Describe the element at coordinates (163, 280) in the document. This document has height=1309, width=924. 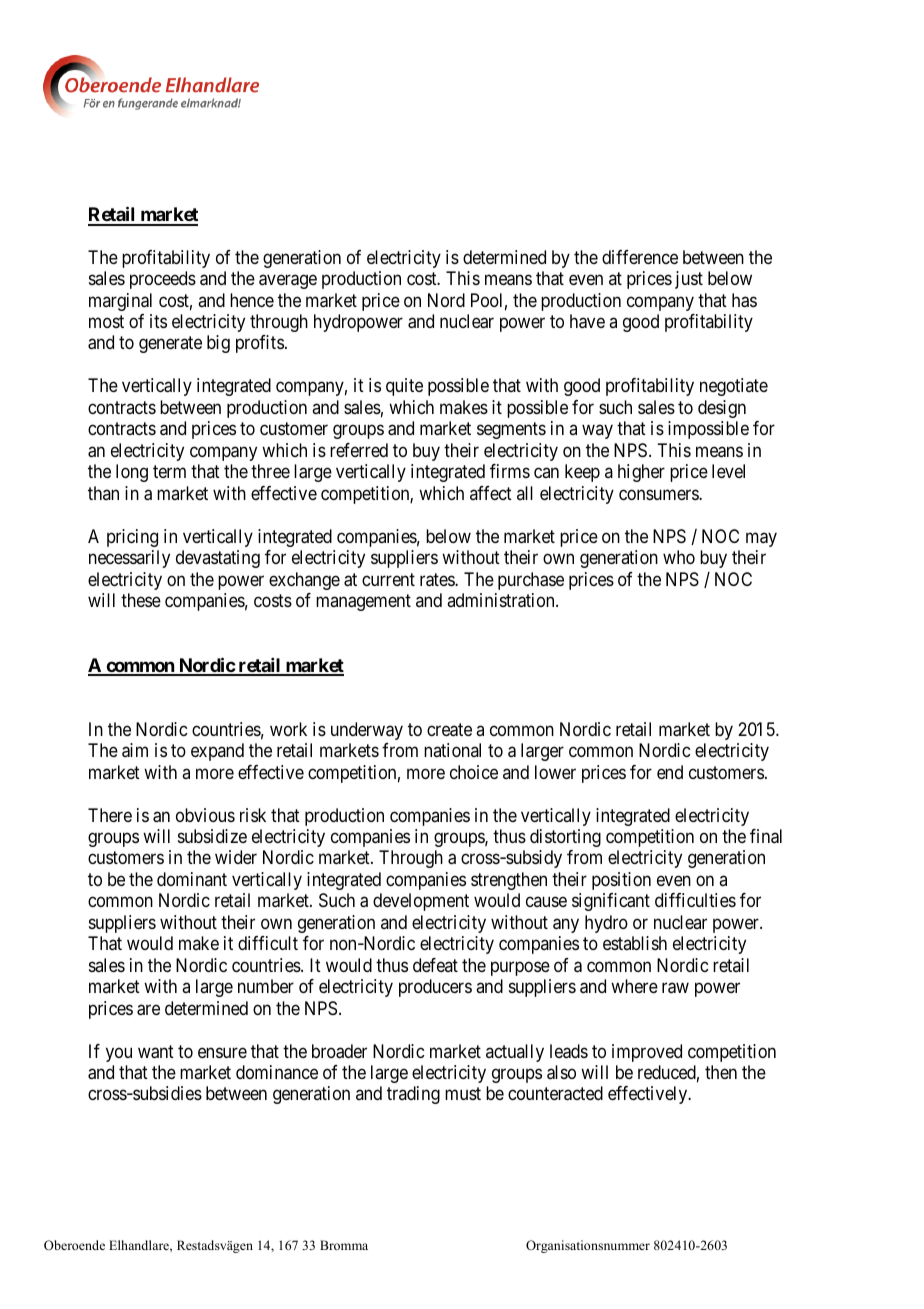
I see `proceeds` at that location.
